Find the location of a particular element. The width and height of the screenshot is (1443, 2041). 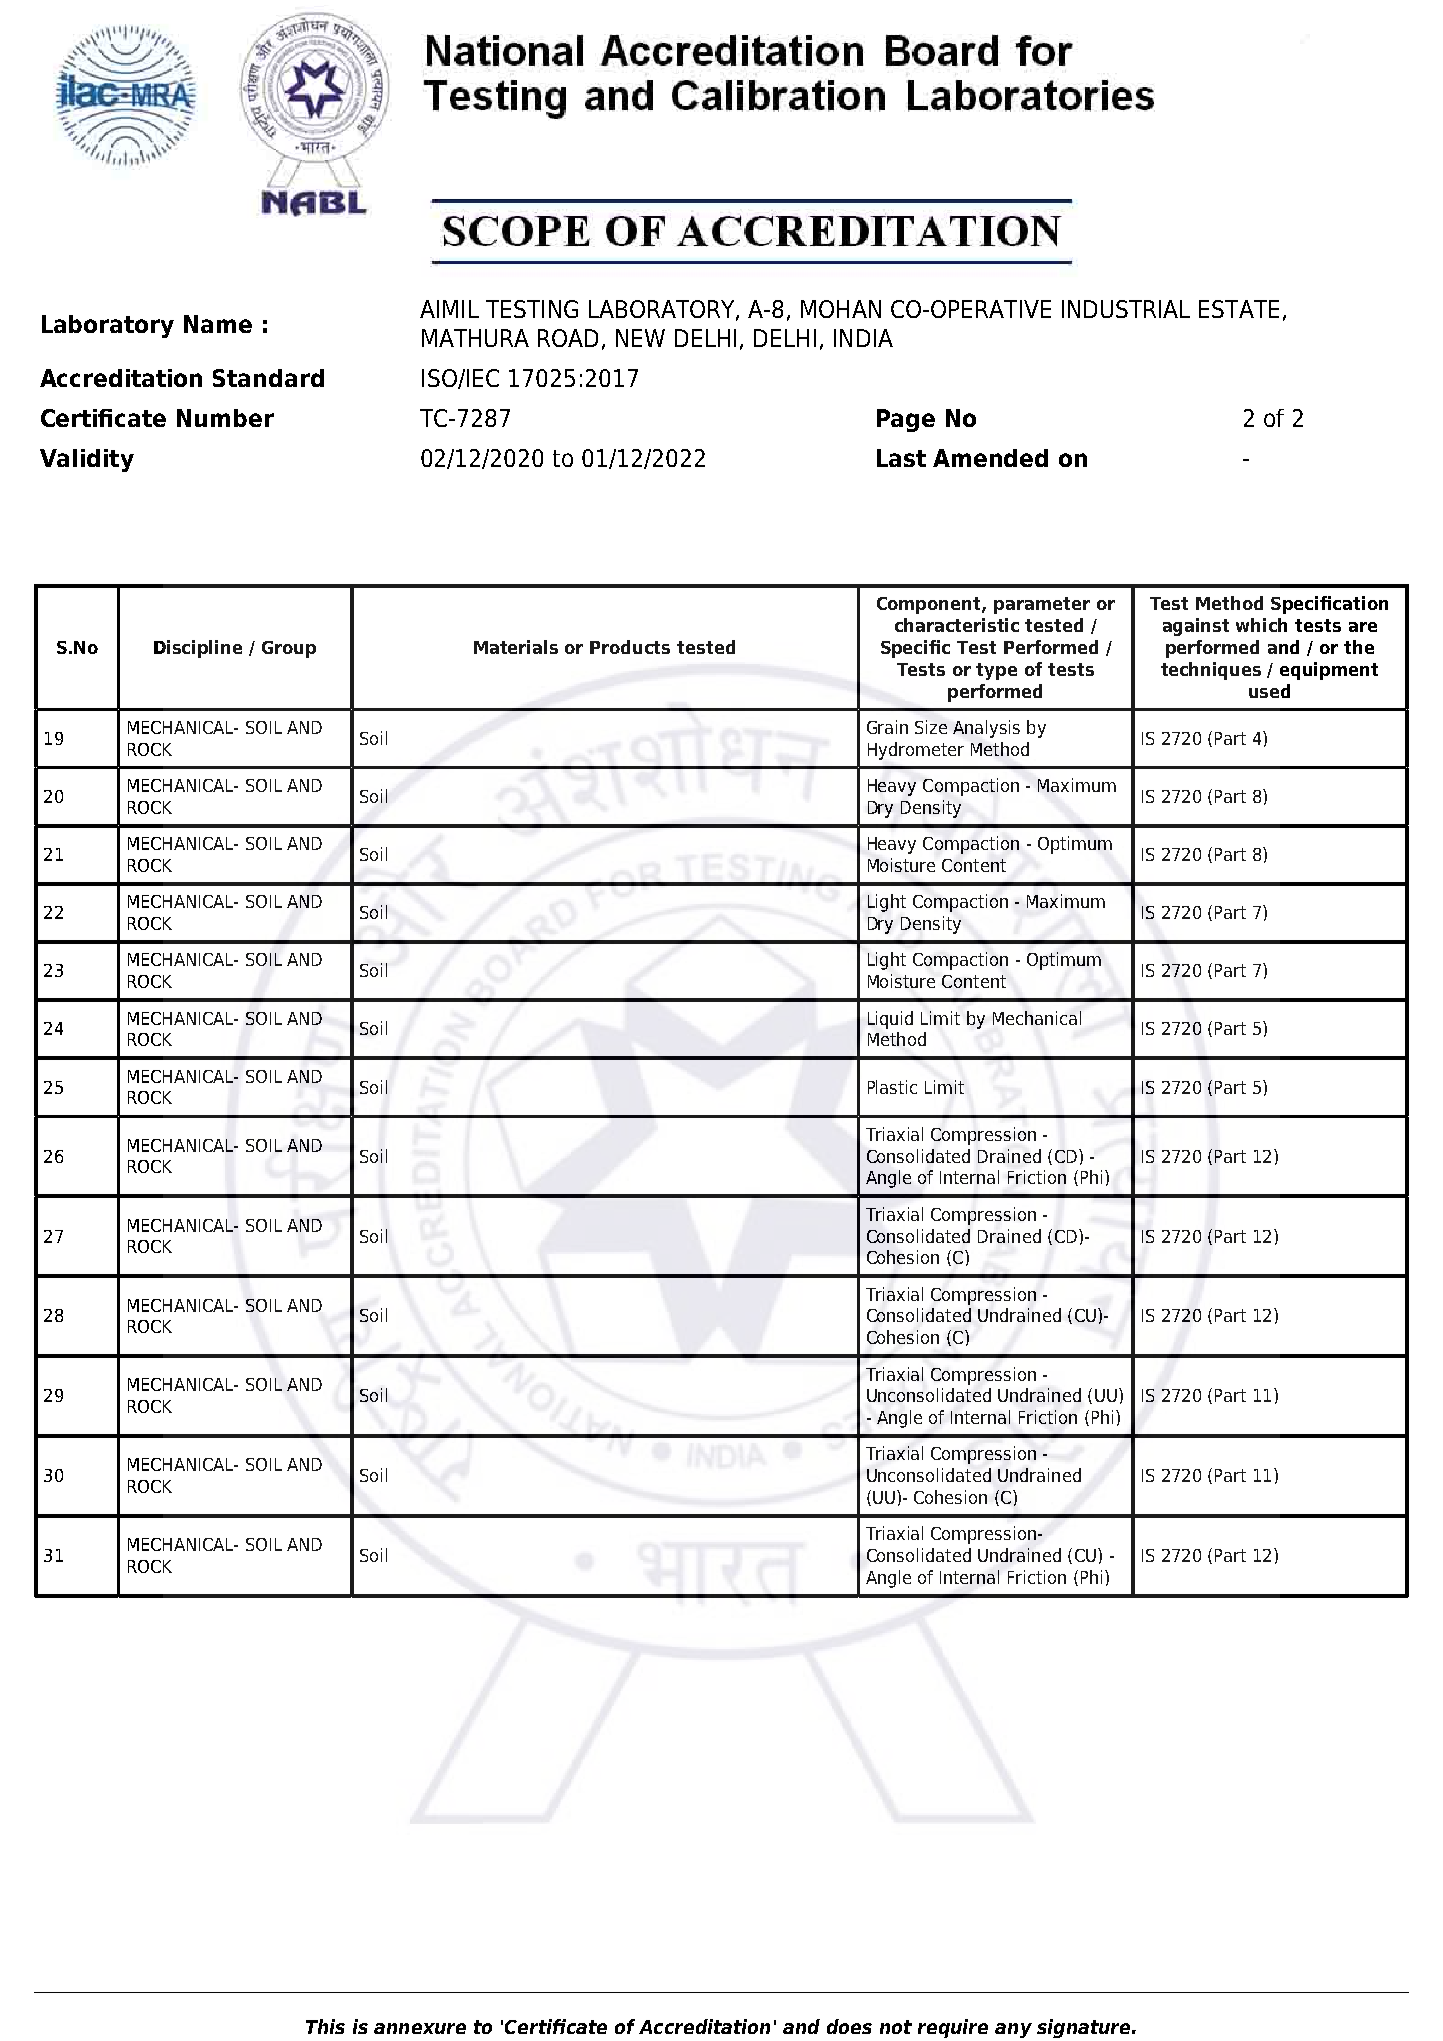

used is located at coordinates (1269, 691).
